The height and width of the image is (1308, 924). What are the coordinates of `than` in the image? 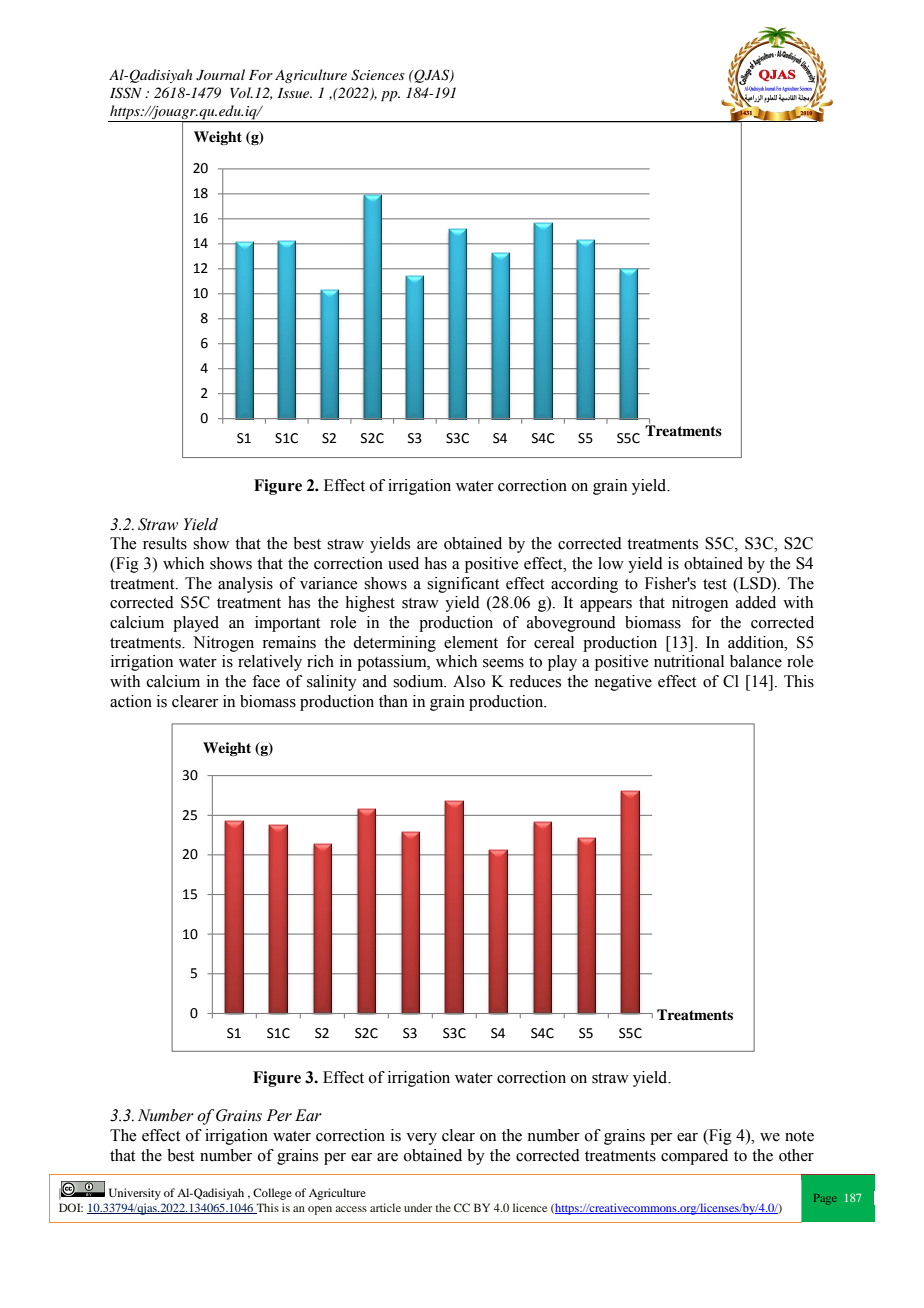 It's located at (393, 701).
